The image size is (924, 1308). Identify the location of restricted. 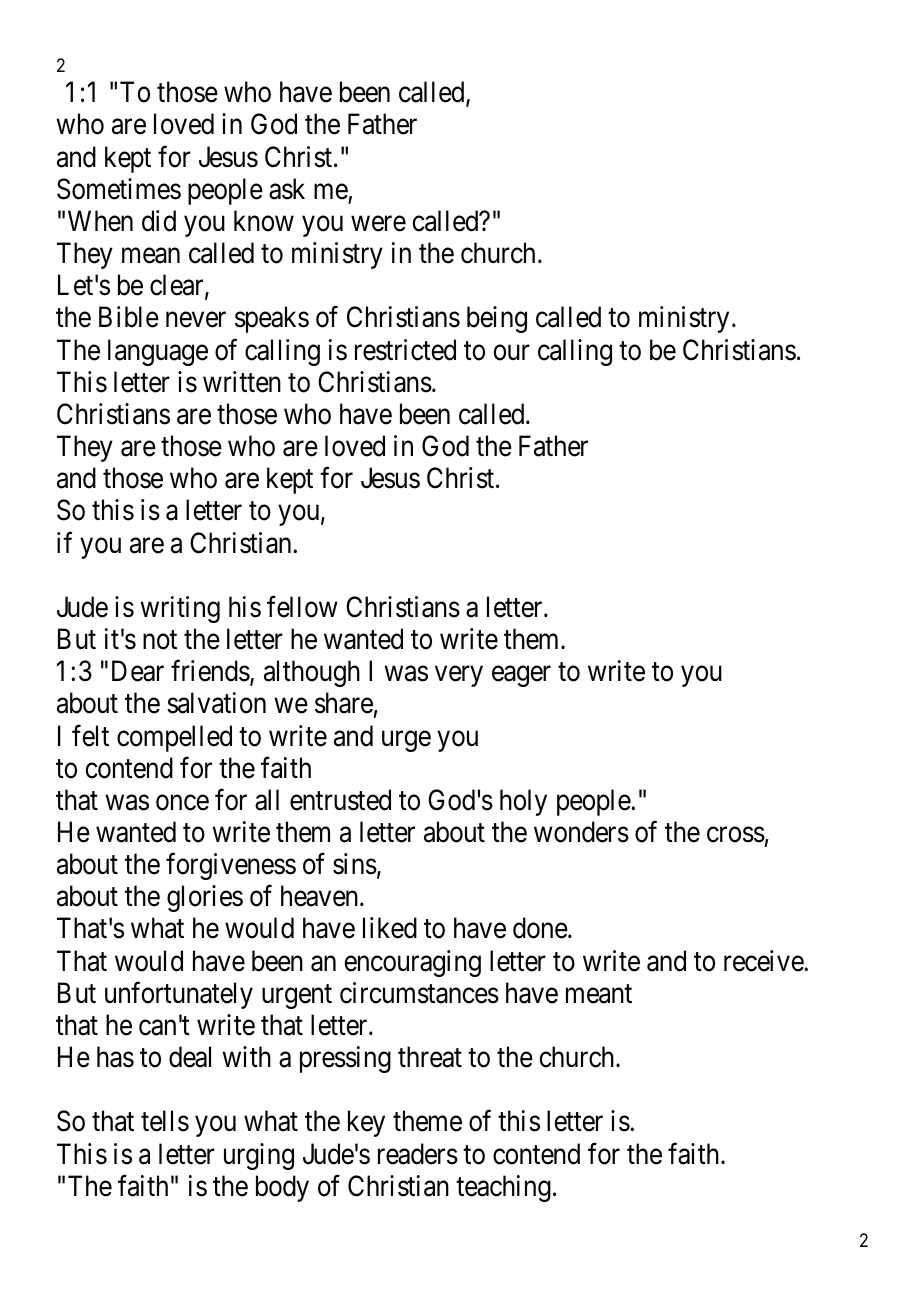
(405, 350).
